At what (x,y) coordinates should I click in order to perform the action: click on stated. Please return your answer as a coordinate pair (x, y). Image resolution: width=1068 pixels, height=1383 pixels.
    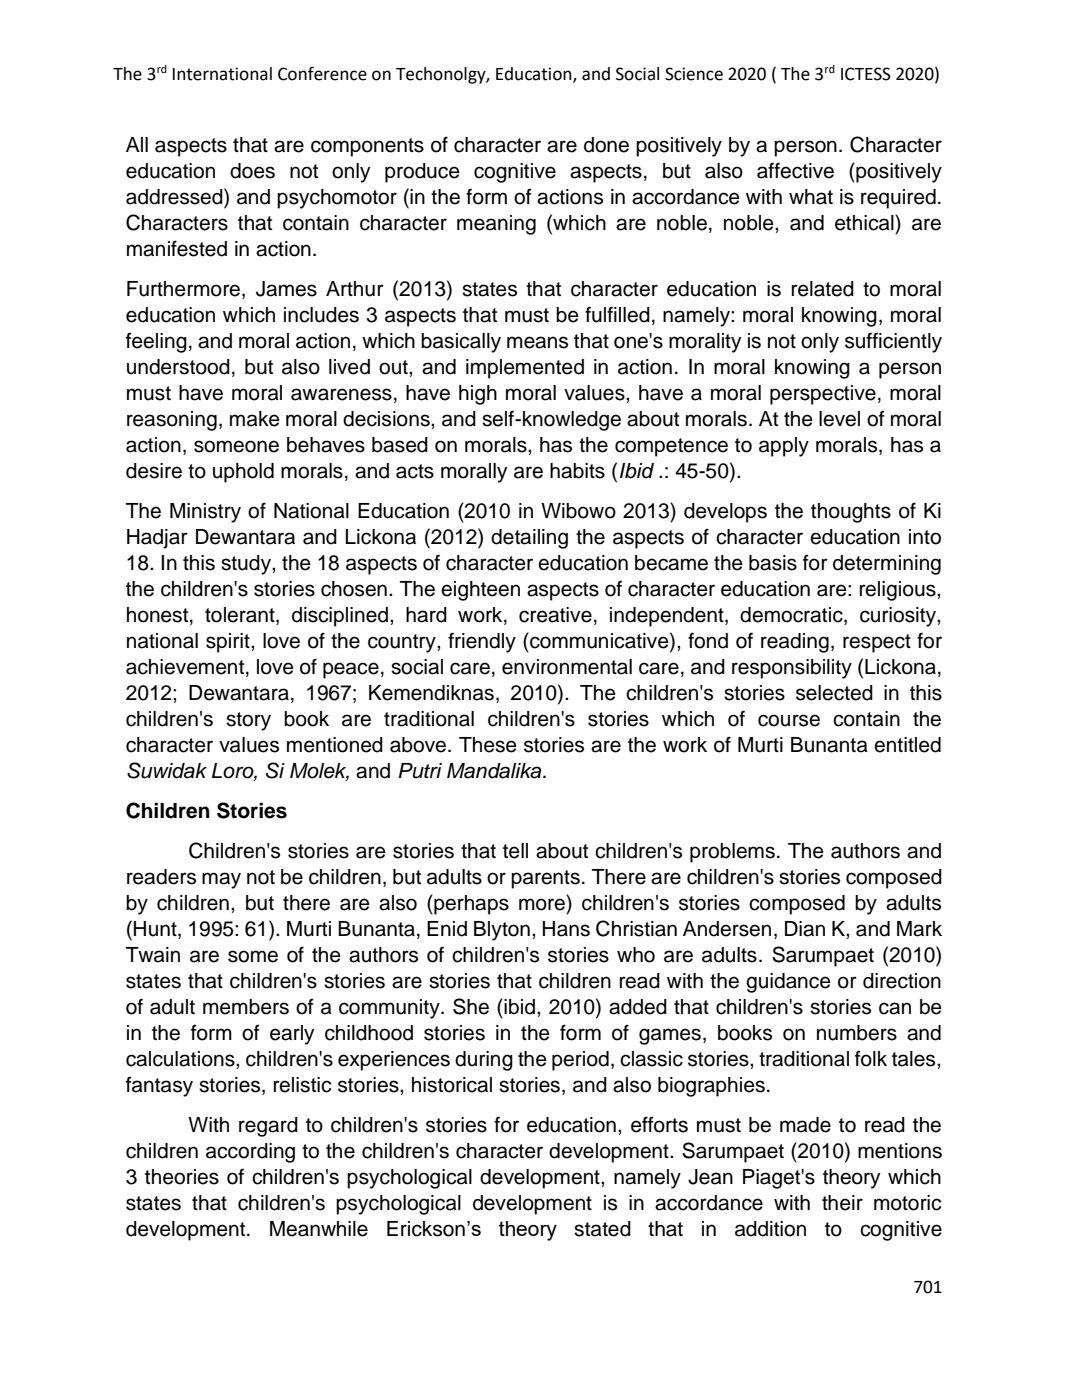
    Looking at the image, I should click on (602, 1229).
